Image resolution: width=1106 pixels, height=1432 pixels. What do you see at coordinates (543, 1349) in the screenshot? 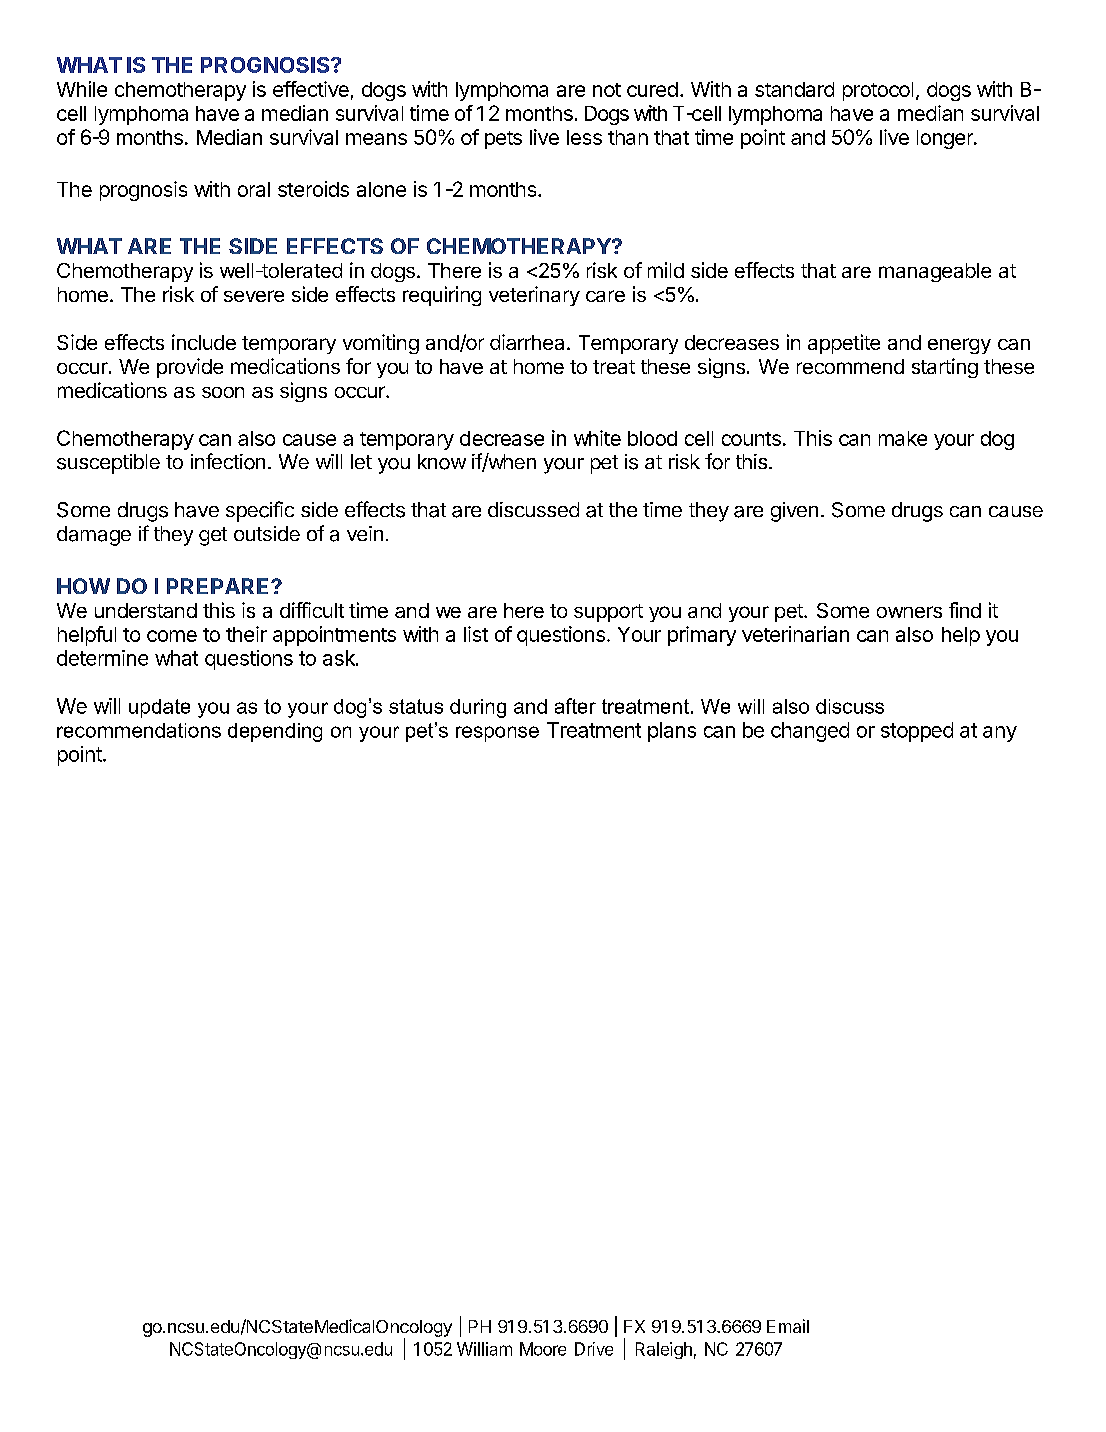
I see `Moore` at bounding box center [543, 1349].
